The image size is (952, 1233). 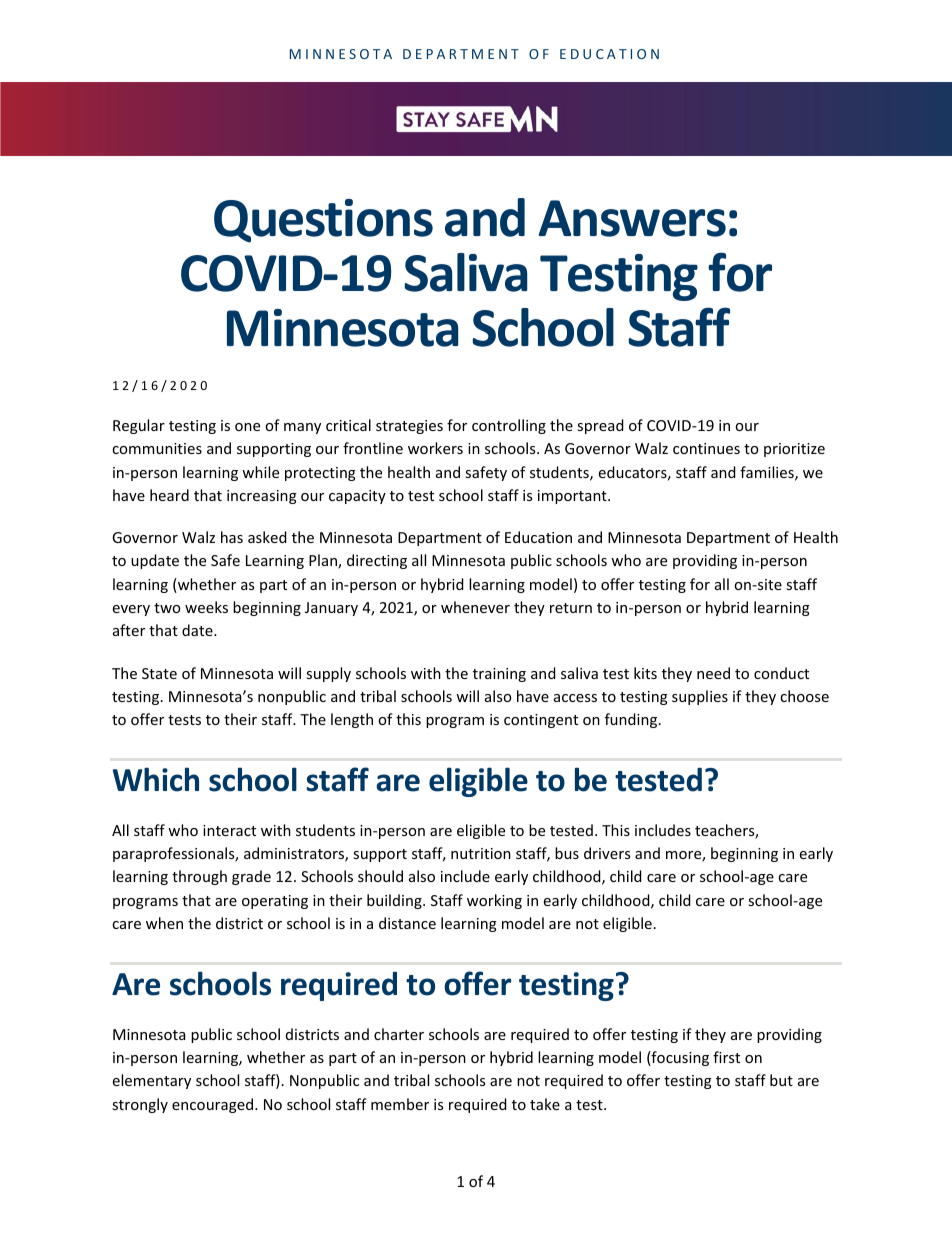 I want to click on workers, so click(x=435, y=448).
